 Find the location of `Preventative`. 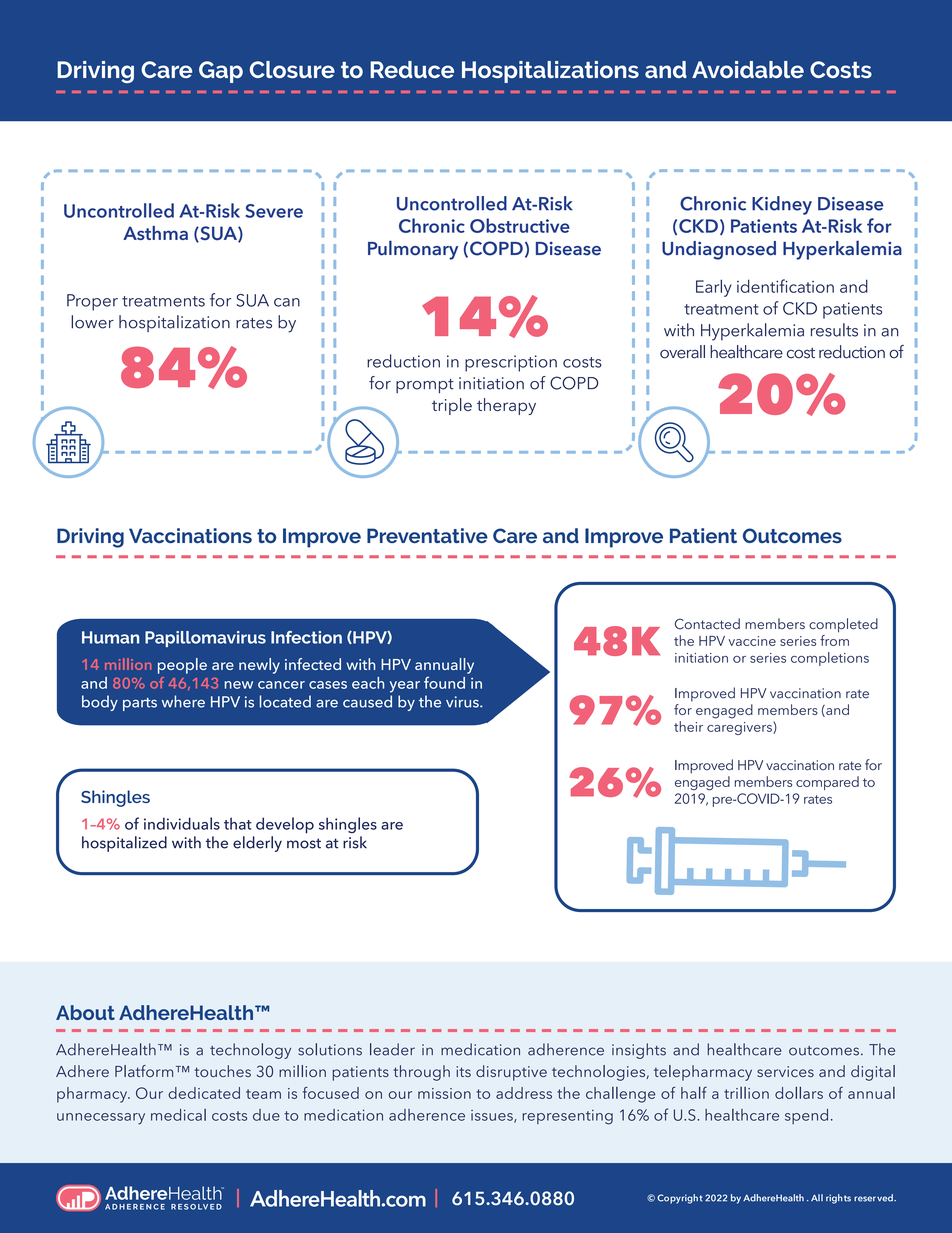

Preventative is located at coordinates (427, 535).
